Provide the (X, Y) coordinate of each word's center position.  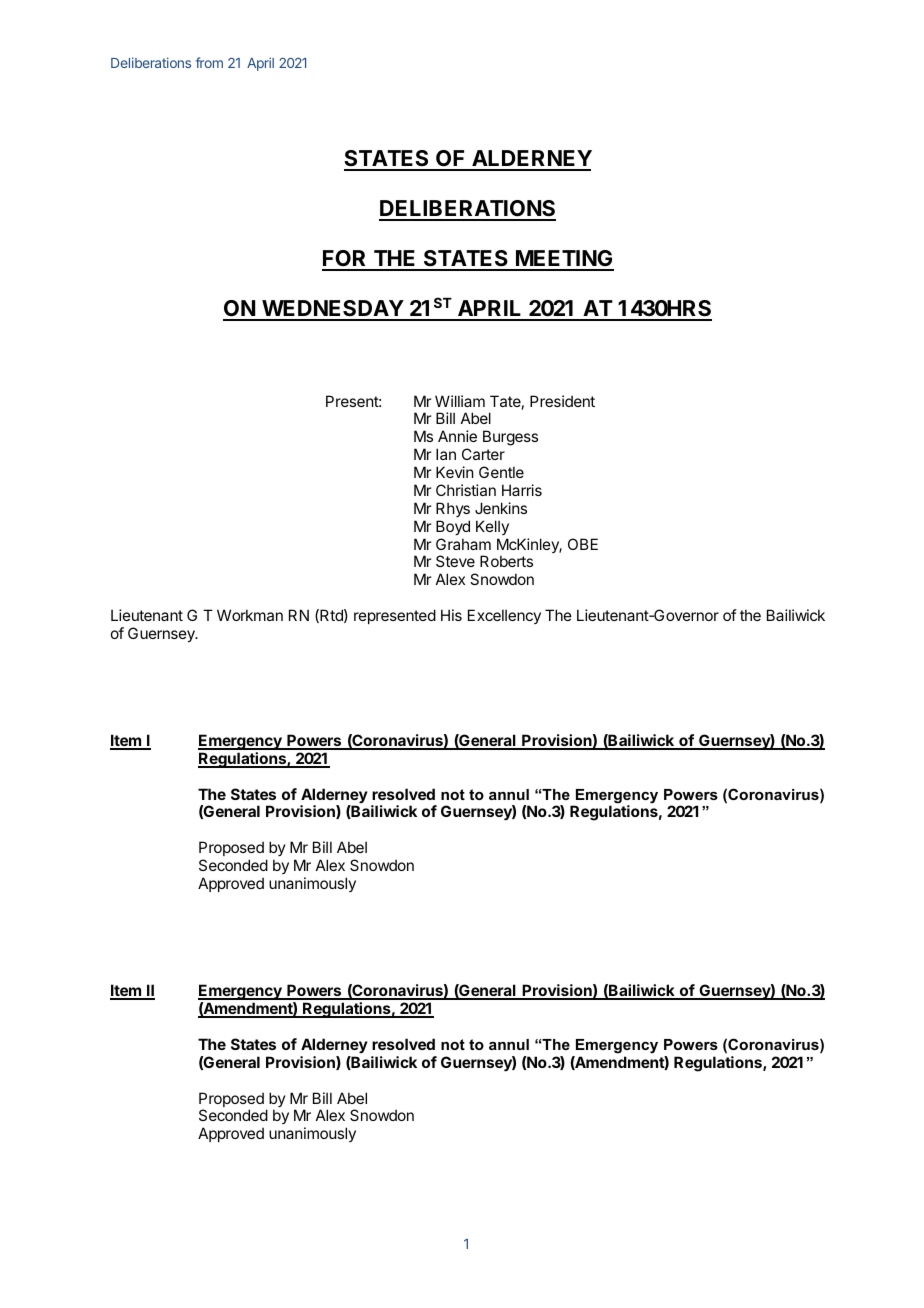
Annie (457, 436)
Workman (250, 615)
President (562, 401)
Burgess (510, 438)
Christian (466, 490)
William (460, 401)
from (209, 62)
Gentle (501, 472)
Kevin (454, 472)
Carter (483, 454)
